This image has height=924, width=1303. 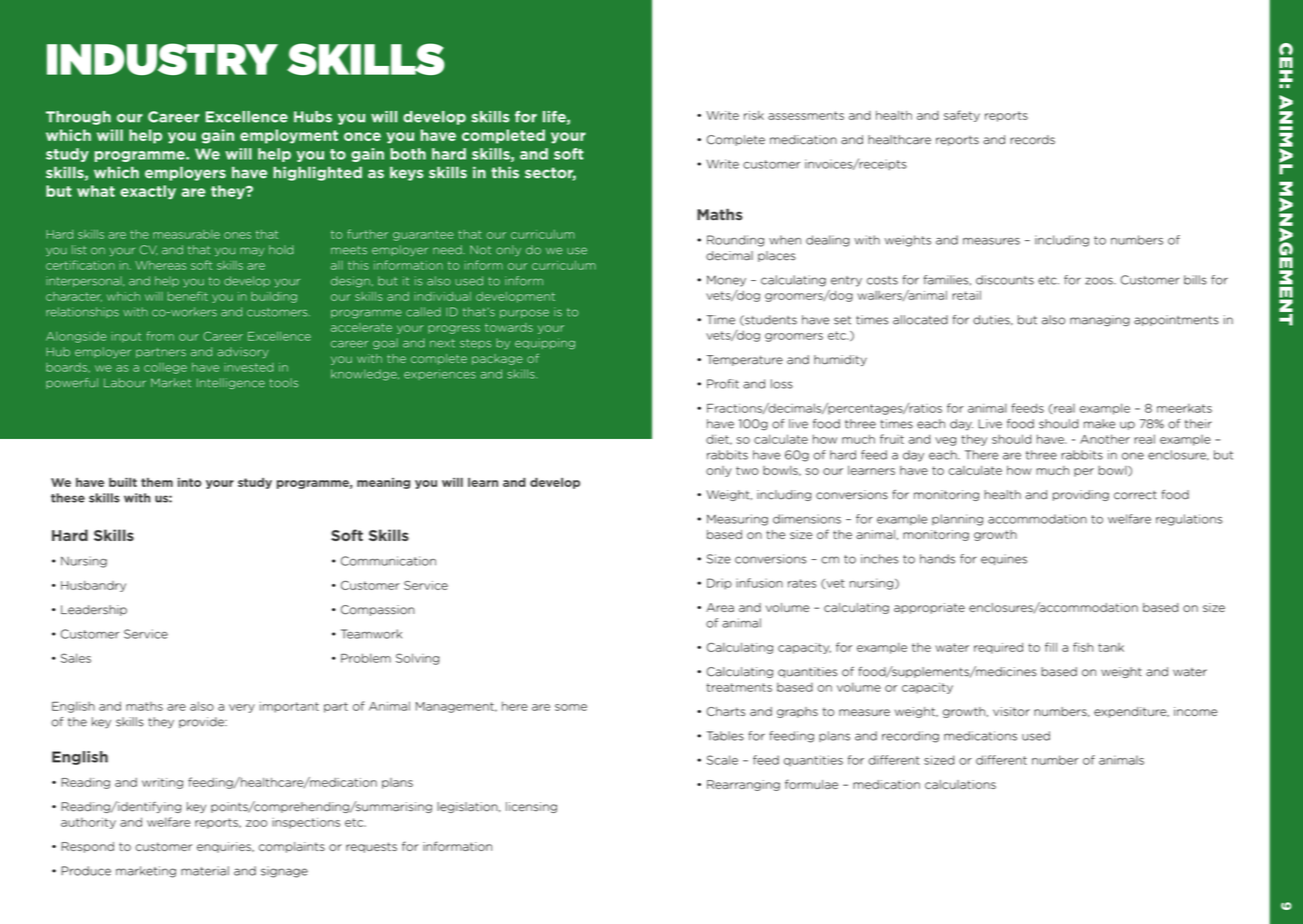 I want to click on make, so click(x=1099, y=424).
